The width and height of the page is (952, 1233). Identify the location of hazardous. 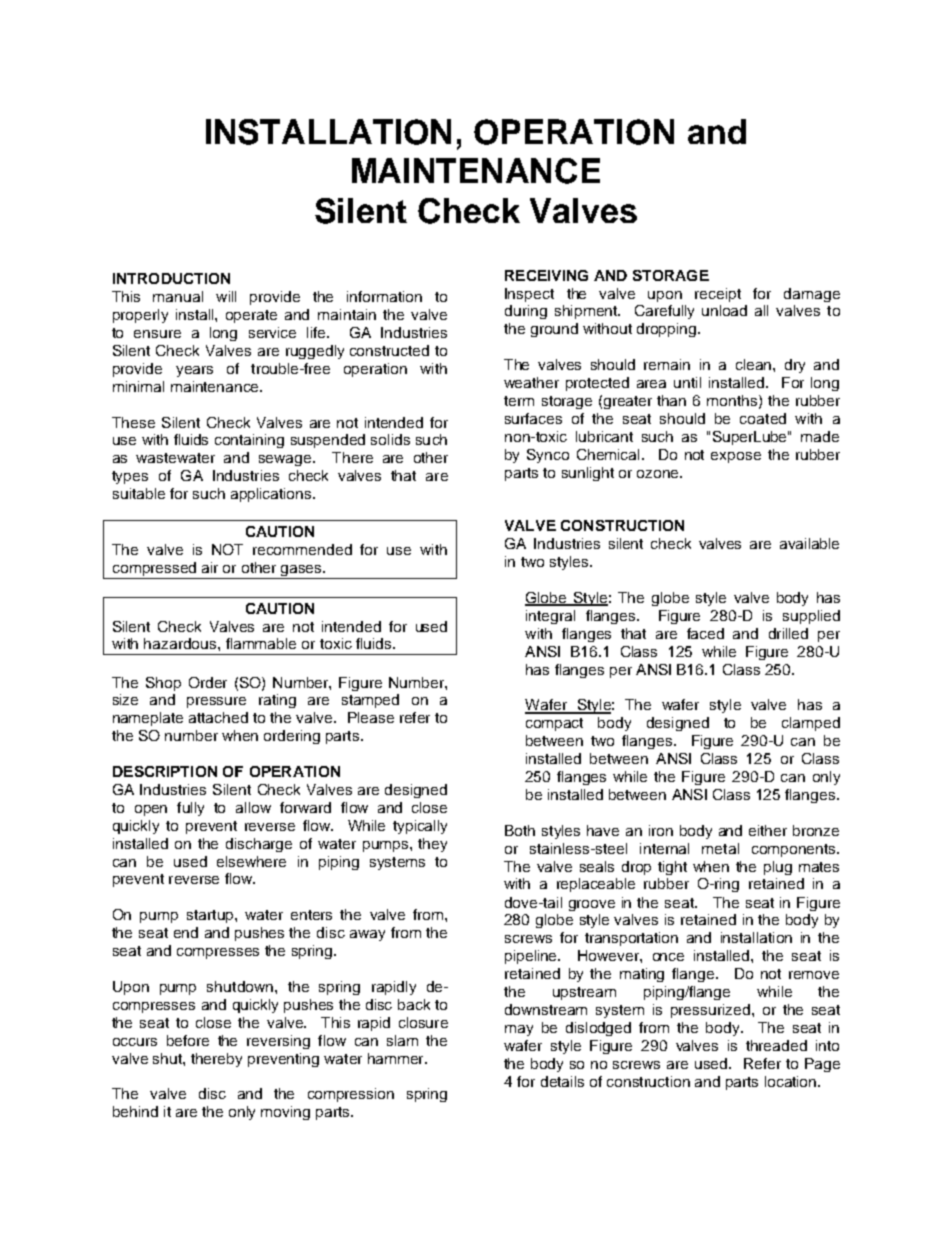
(181, 643).
